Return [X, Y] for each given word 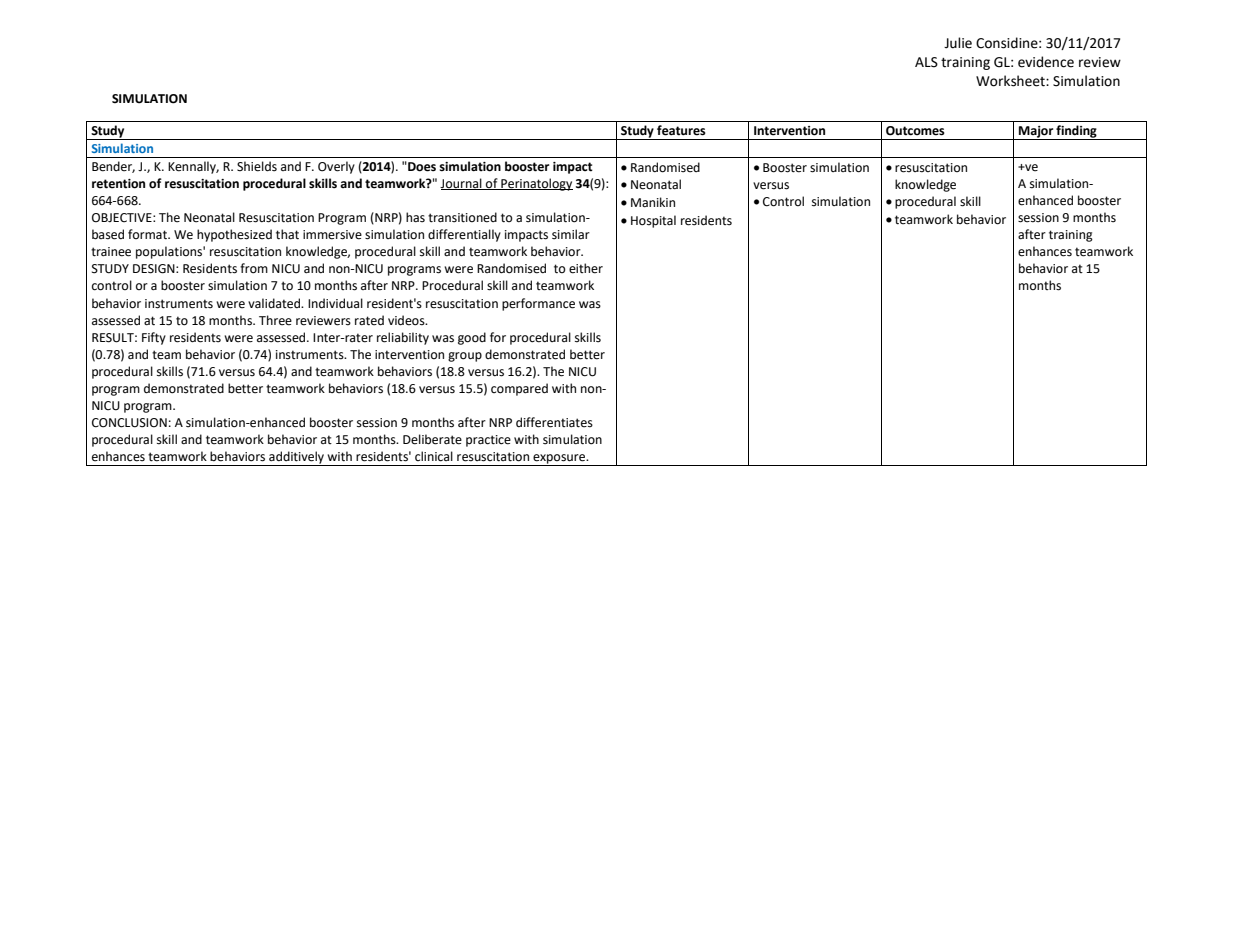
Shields [257, 166]
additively [296, 458]
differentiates [554, 422]
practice [488, 441]
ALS [926, 62]
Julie [958, 43]
